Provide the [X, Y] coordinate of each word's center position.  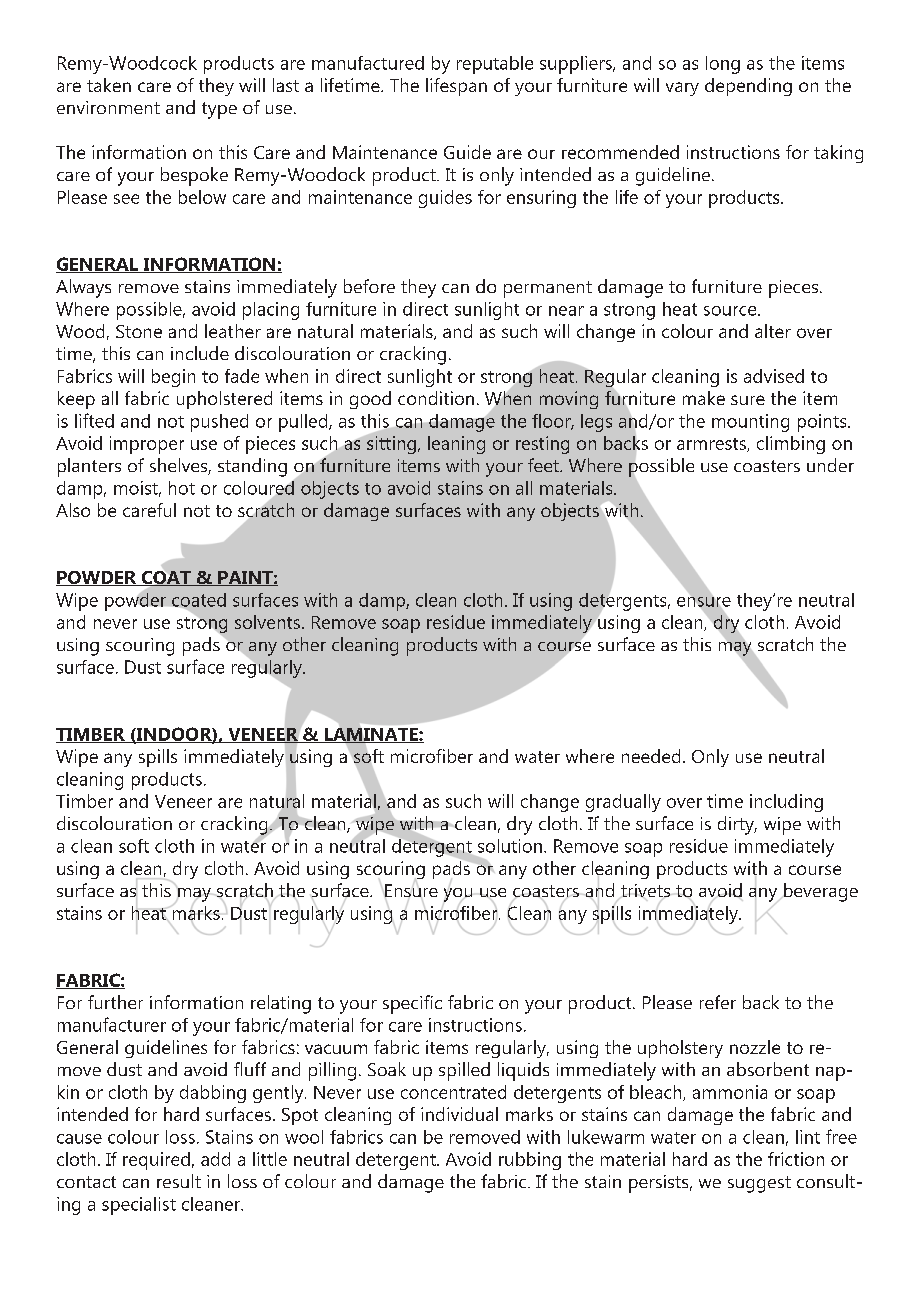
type [219, 110]
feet [544, 465]
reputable [495, 65]
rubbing [530, 1161]
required [156, 1161]
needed [651, 756]
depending [748, 87]
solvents [267, 622]
